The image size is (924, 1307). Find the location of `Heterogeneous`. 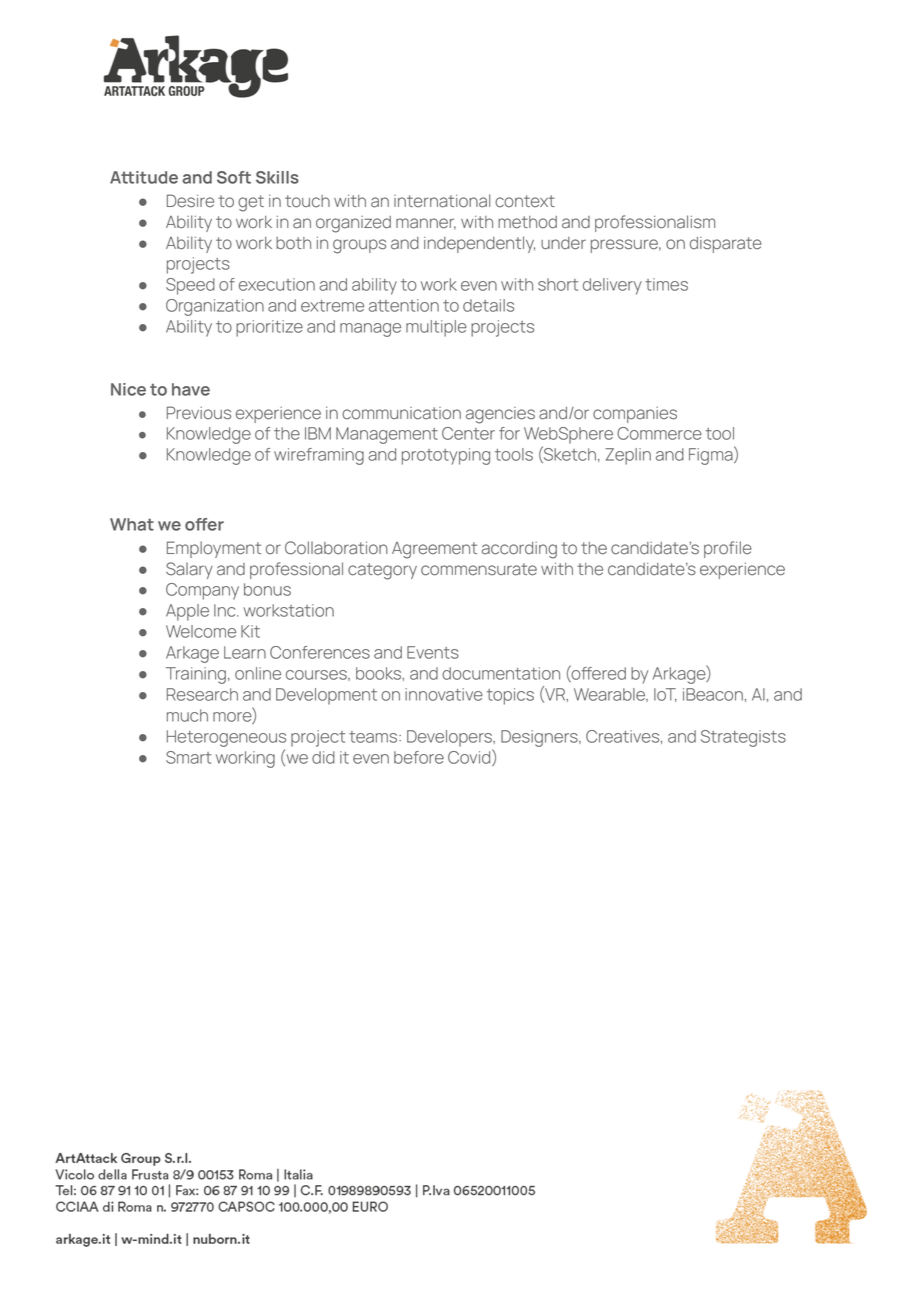

Heterogeneous is located at coordinates (226, 738).
